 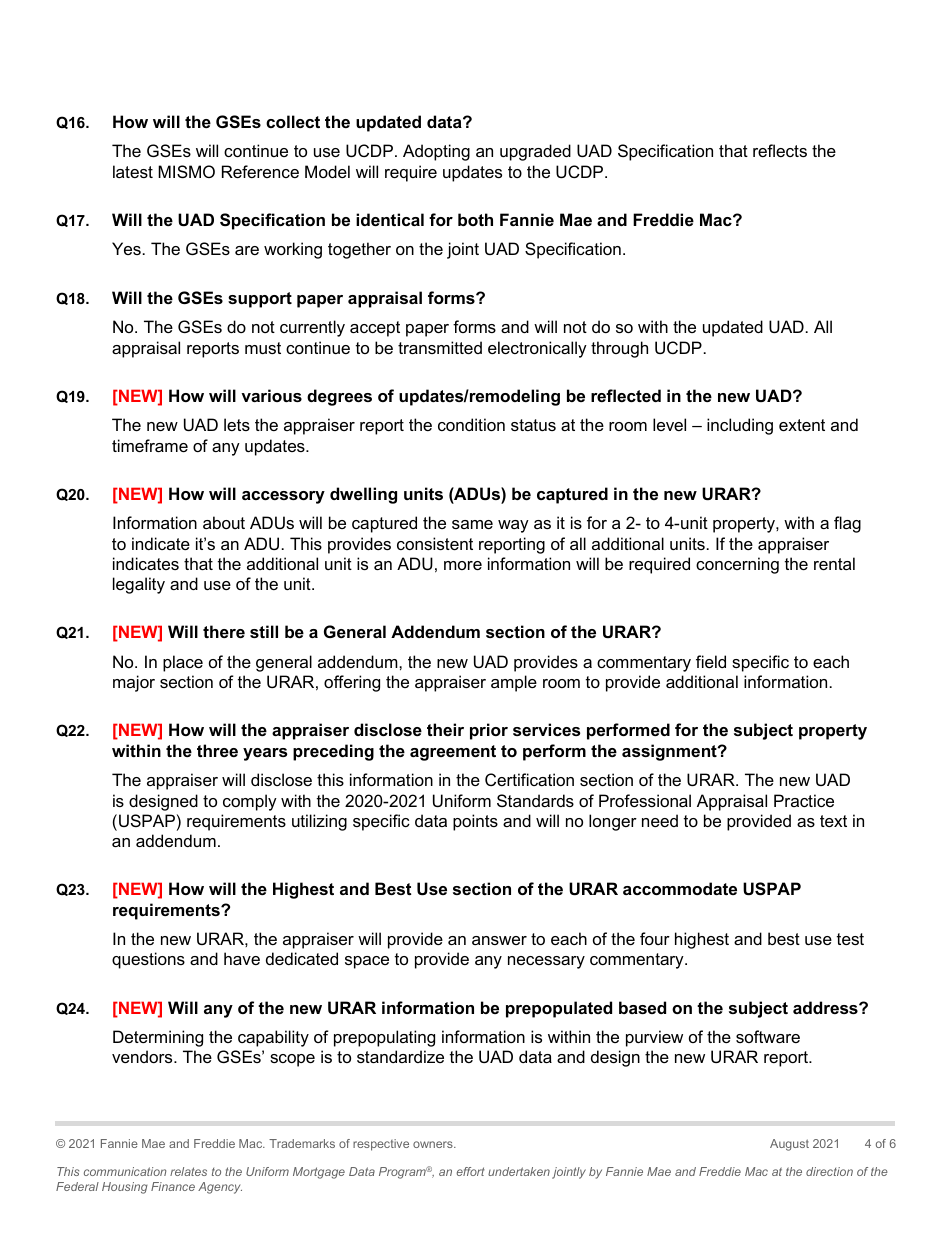 I want to click on comply, so click(x=250, y=802).
